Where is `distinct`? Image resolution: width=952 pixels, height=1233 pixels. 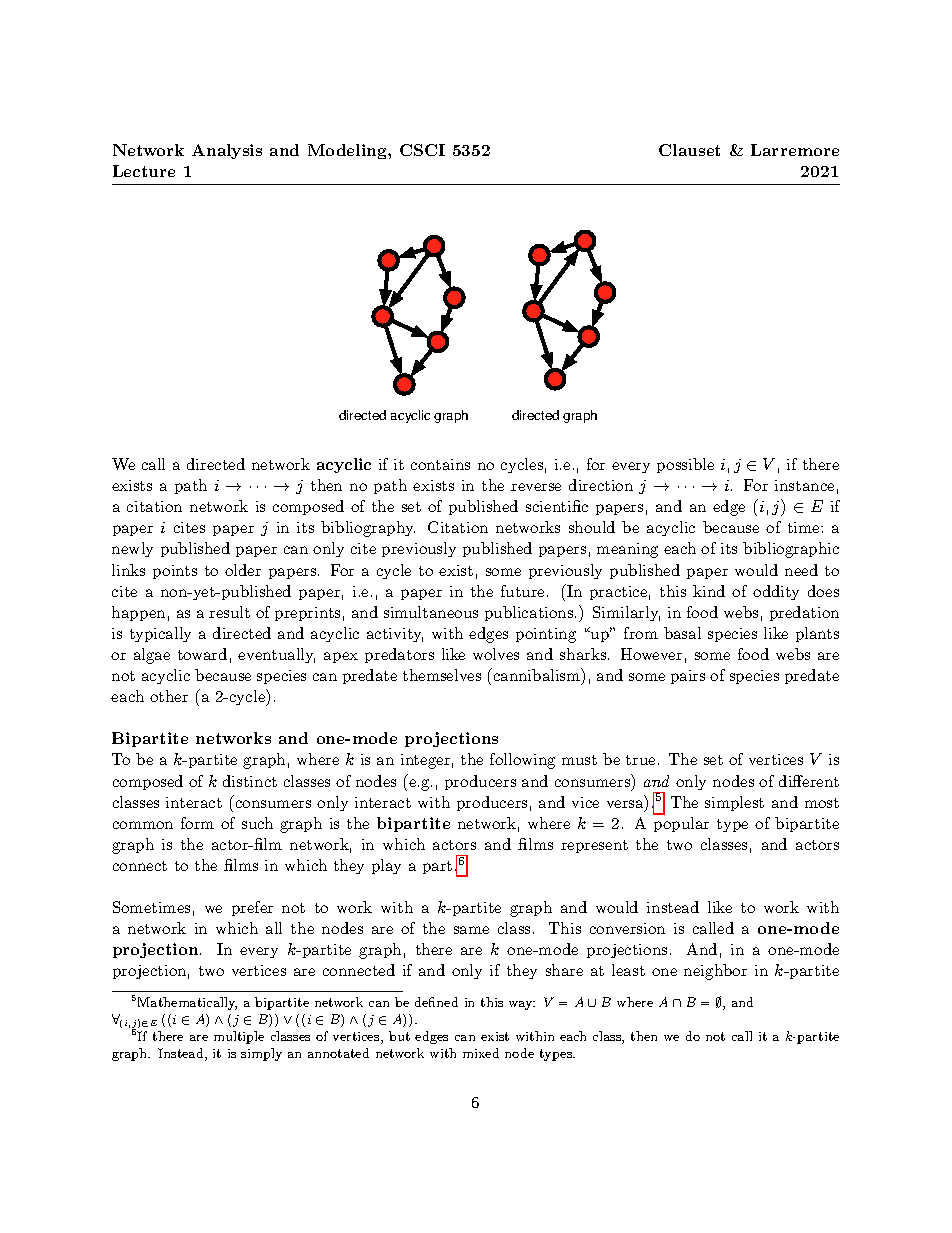 distinct is located at coordinates (250, 781).
